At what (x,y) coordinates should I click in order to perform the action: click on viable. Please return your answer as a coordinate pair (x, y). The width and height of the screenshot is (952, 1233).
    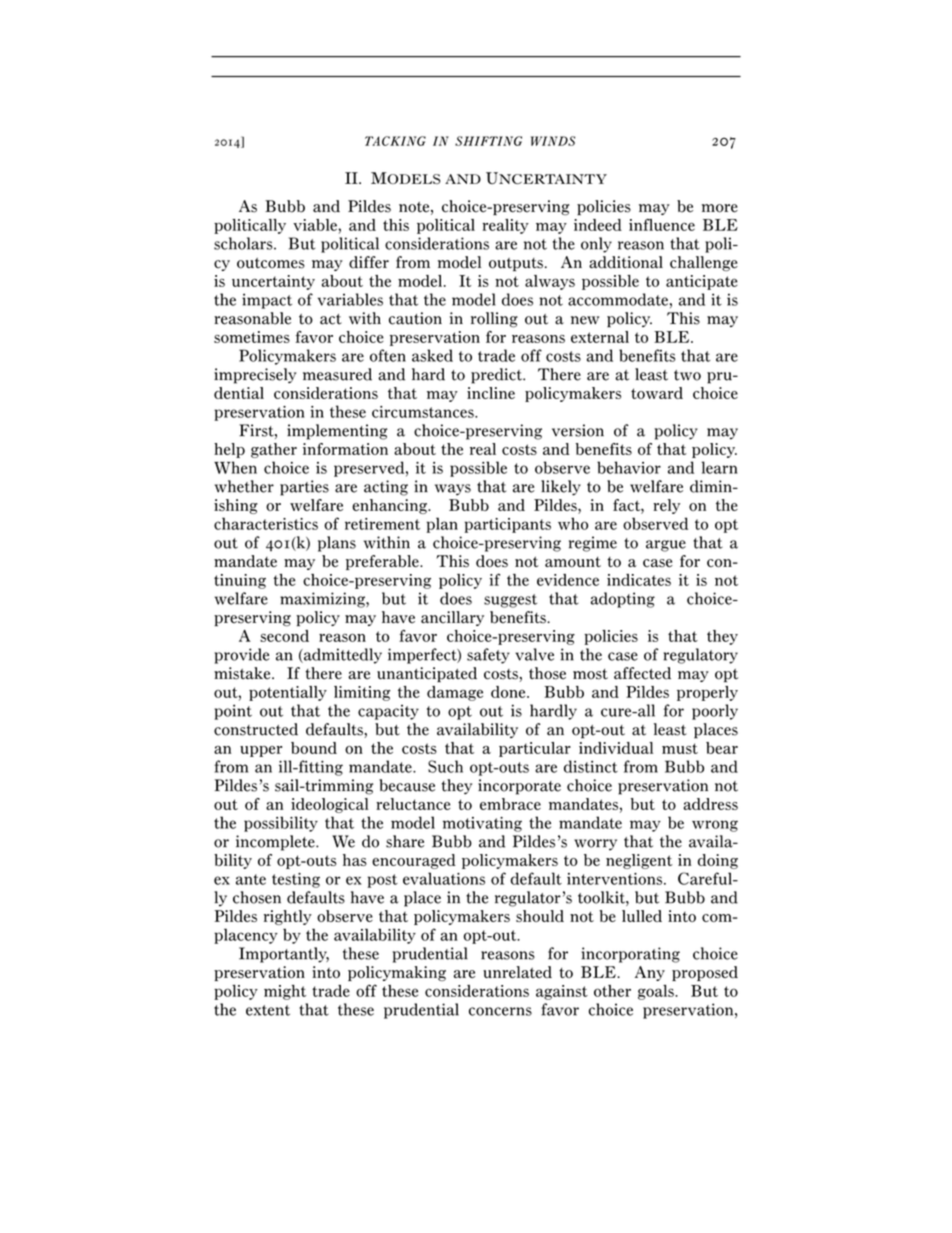
    Looking at the image, I should click on (316, 225).
